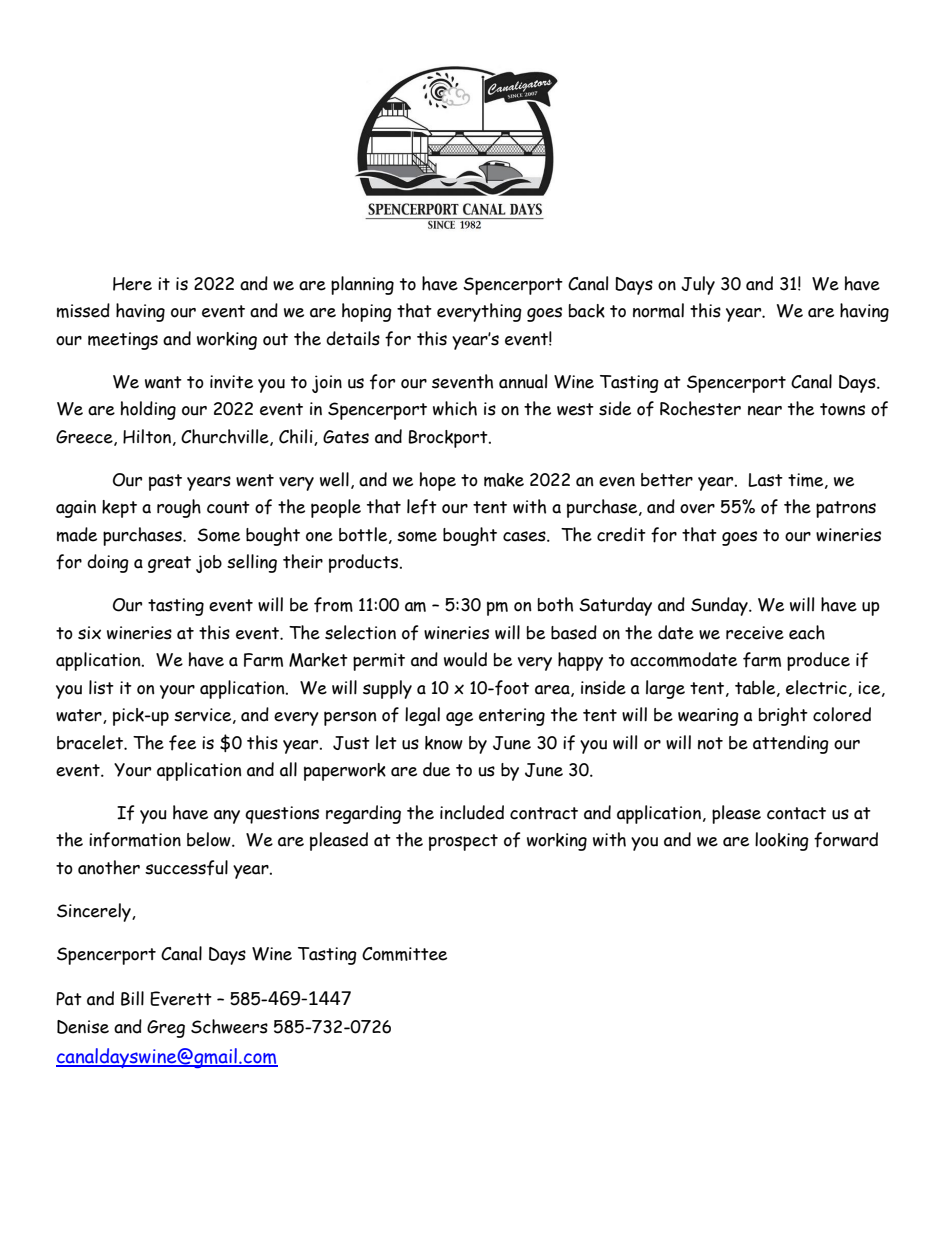 The height and width of the document is (1233, 952). Describe the element at coordinates (367, 312) in the document. I see `hoping` at that location.
